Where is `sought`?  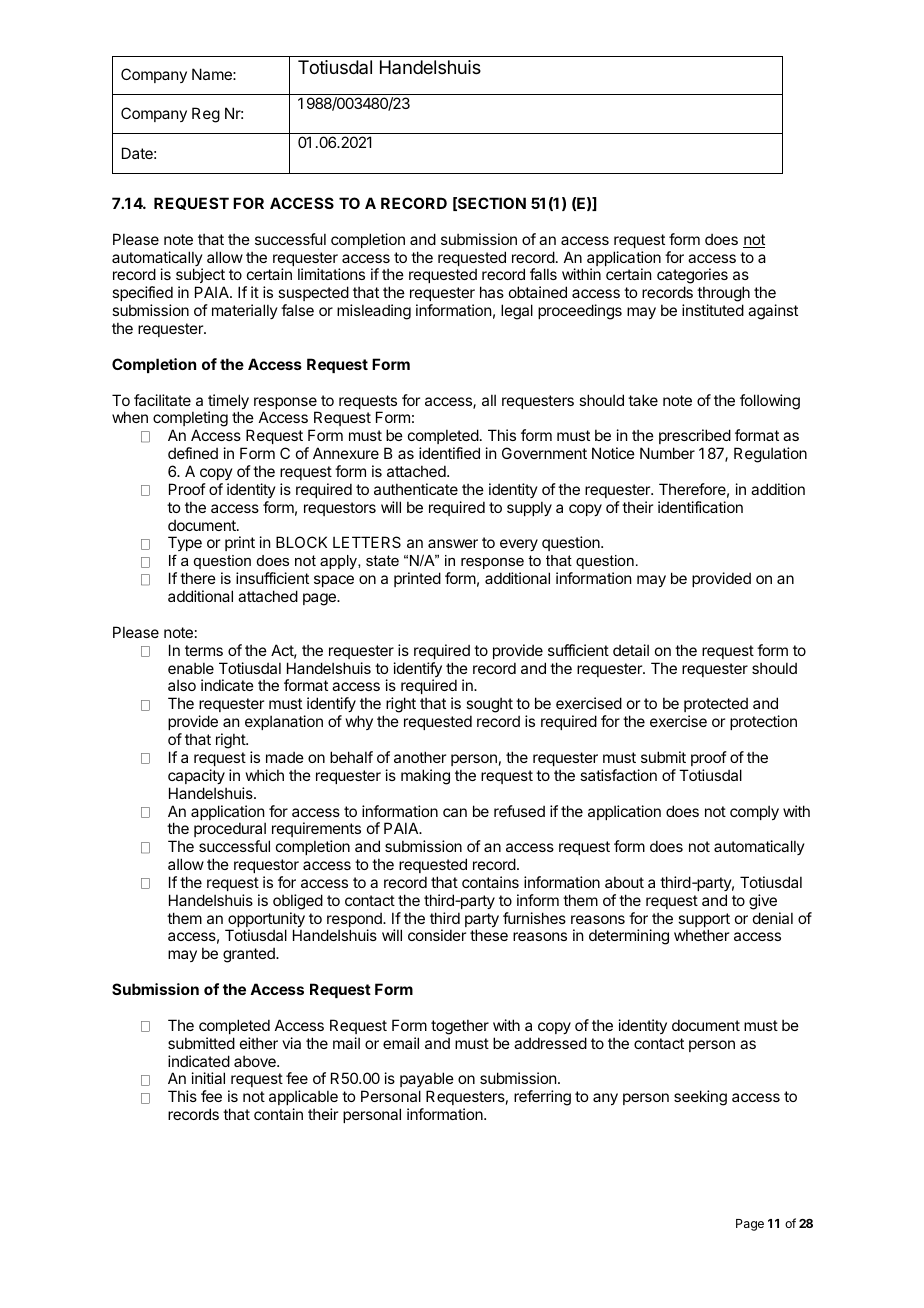 sought is located at coordinates (489, 706).
